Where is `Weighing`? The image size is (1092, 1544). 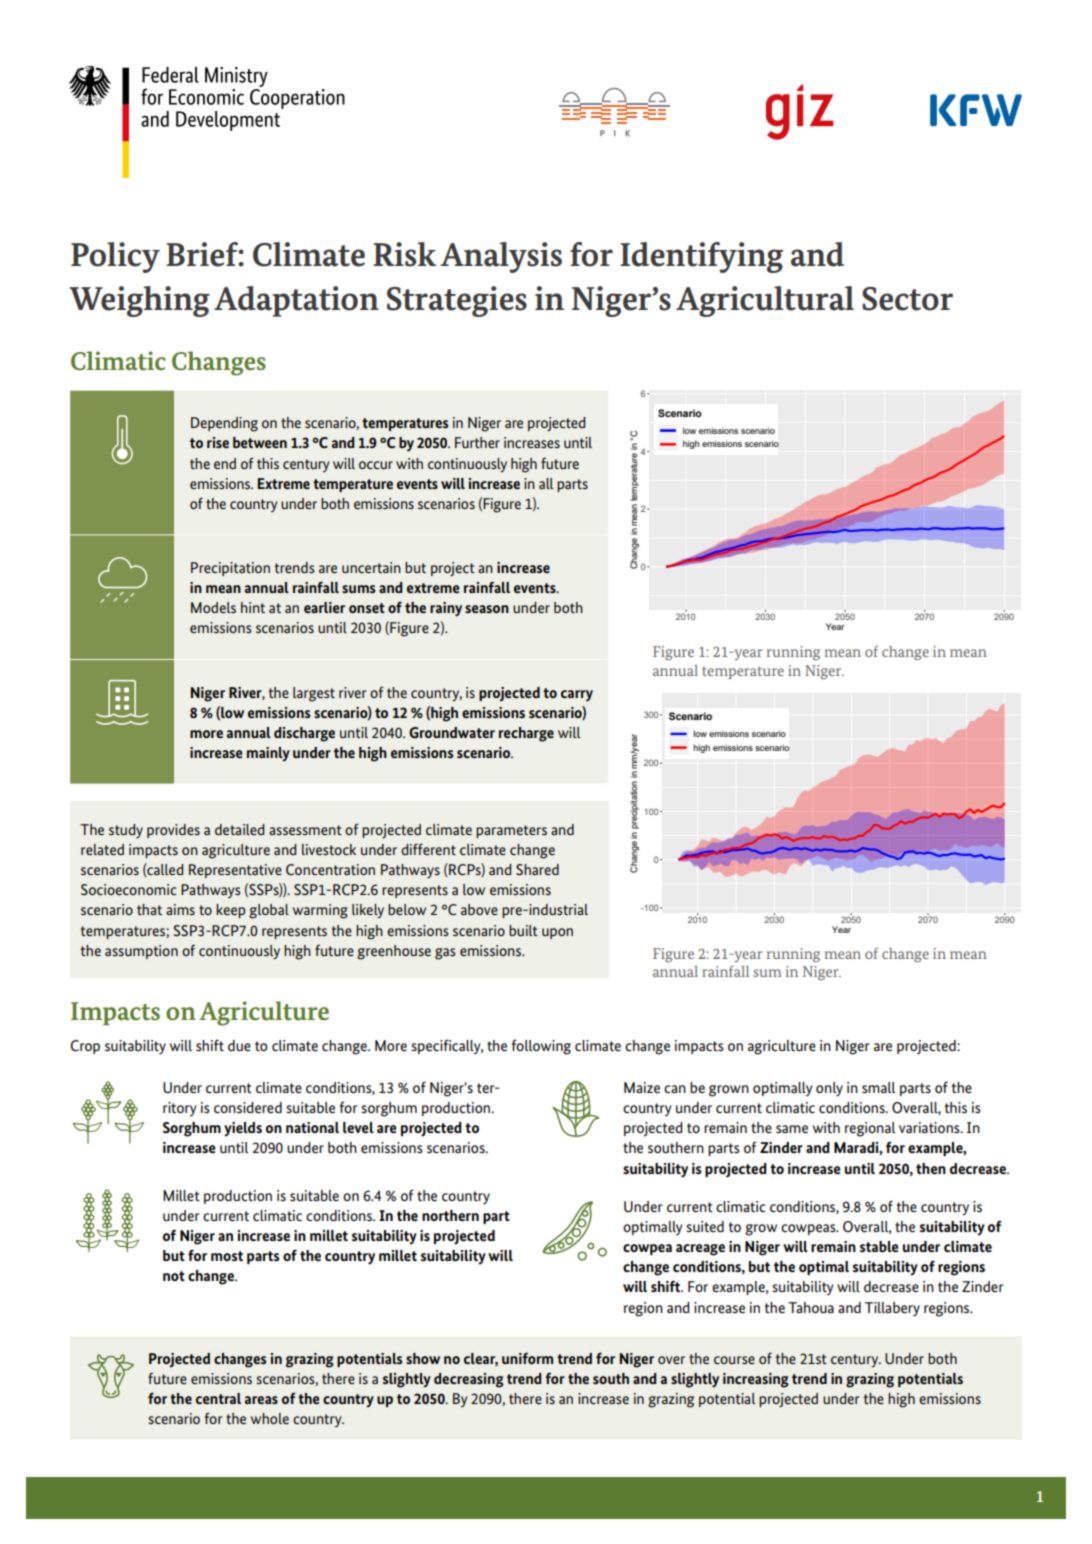 Weighing is located at coordinates (139, 301).
